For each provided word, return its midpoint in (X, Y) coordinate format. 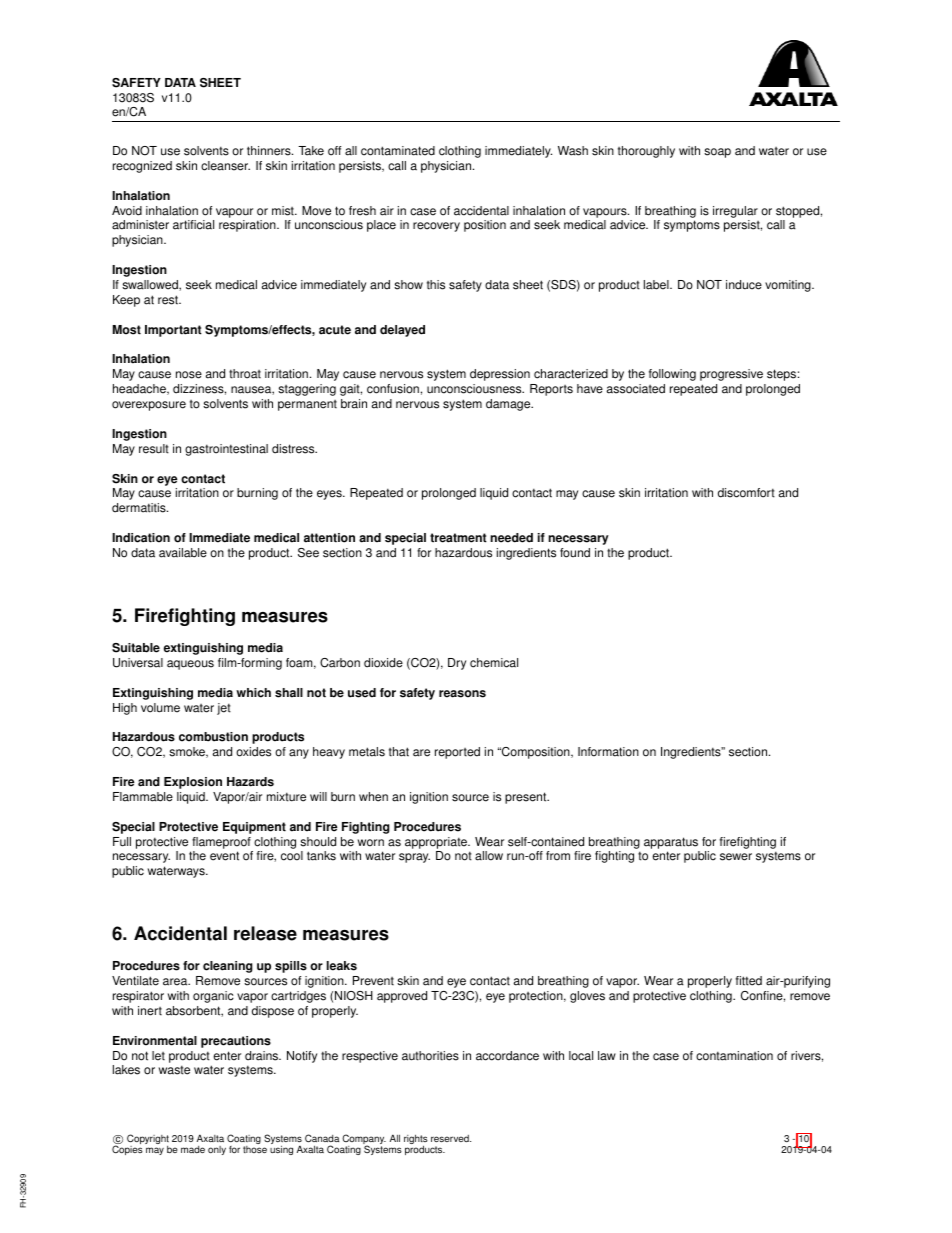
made (193, 1149)
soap (717, 153)
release (265, 933)
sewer (736, 857)
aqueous (190, 665)
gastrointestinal (226, 450)
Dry (457, 664)
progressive (731, 375)
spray (414, 858)
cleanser (225, 166)
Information (608, 752)
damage (509, 405)
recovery (436, 227)
